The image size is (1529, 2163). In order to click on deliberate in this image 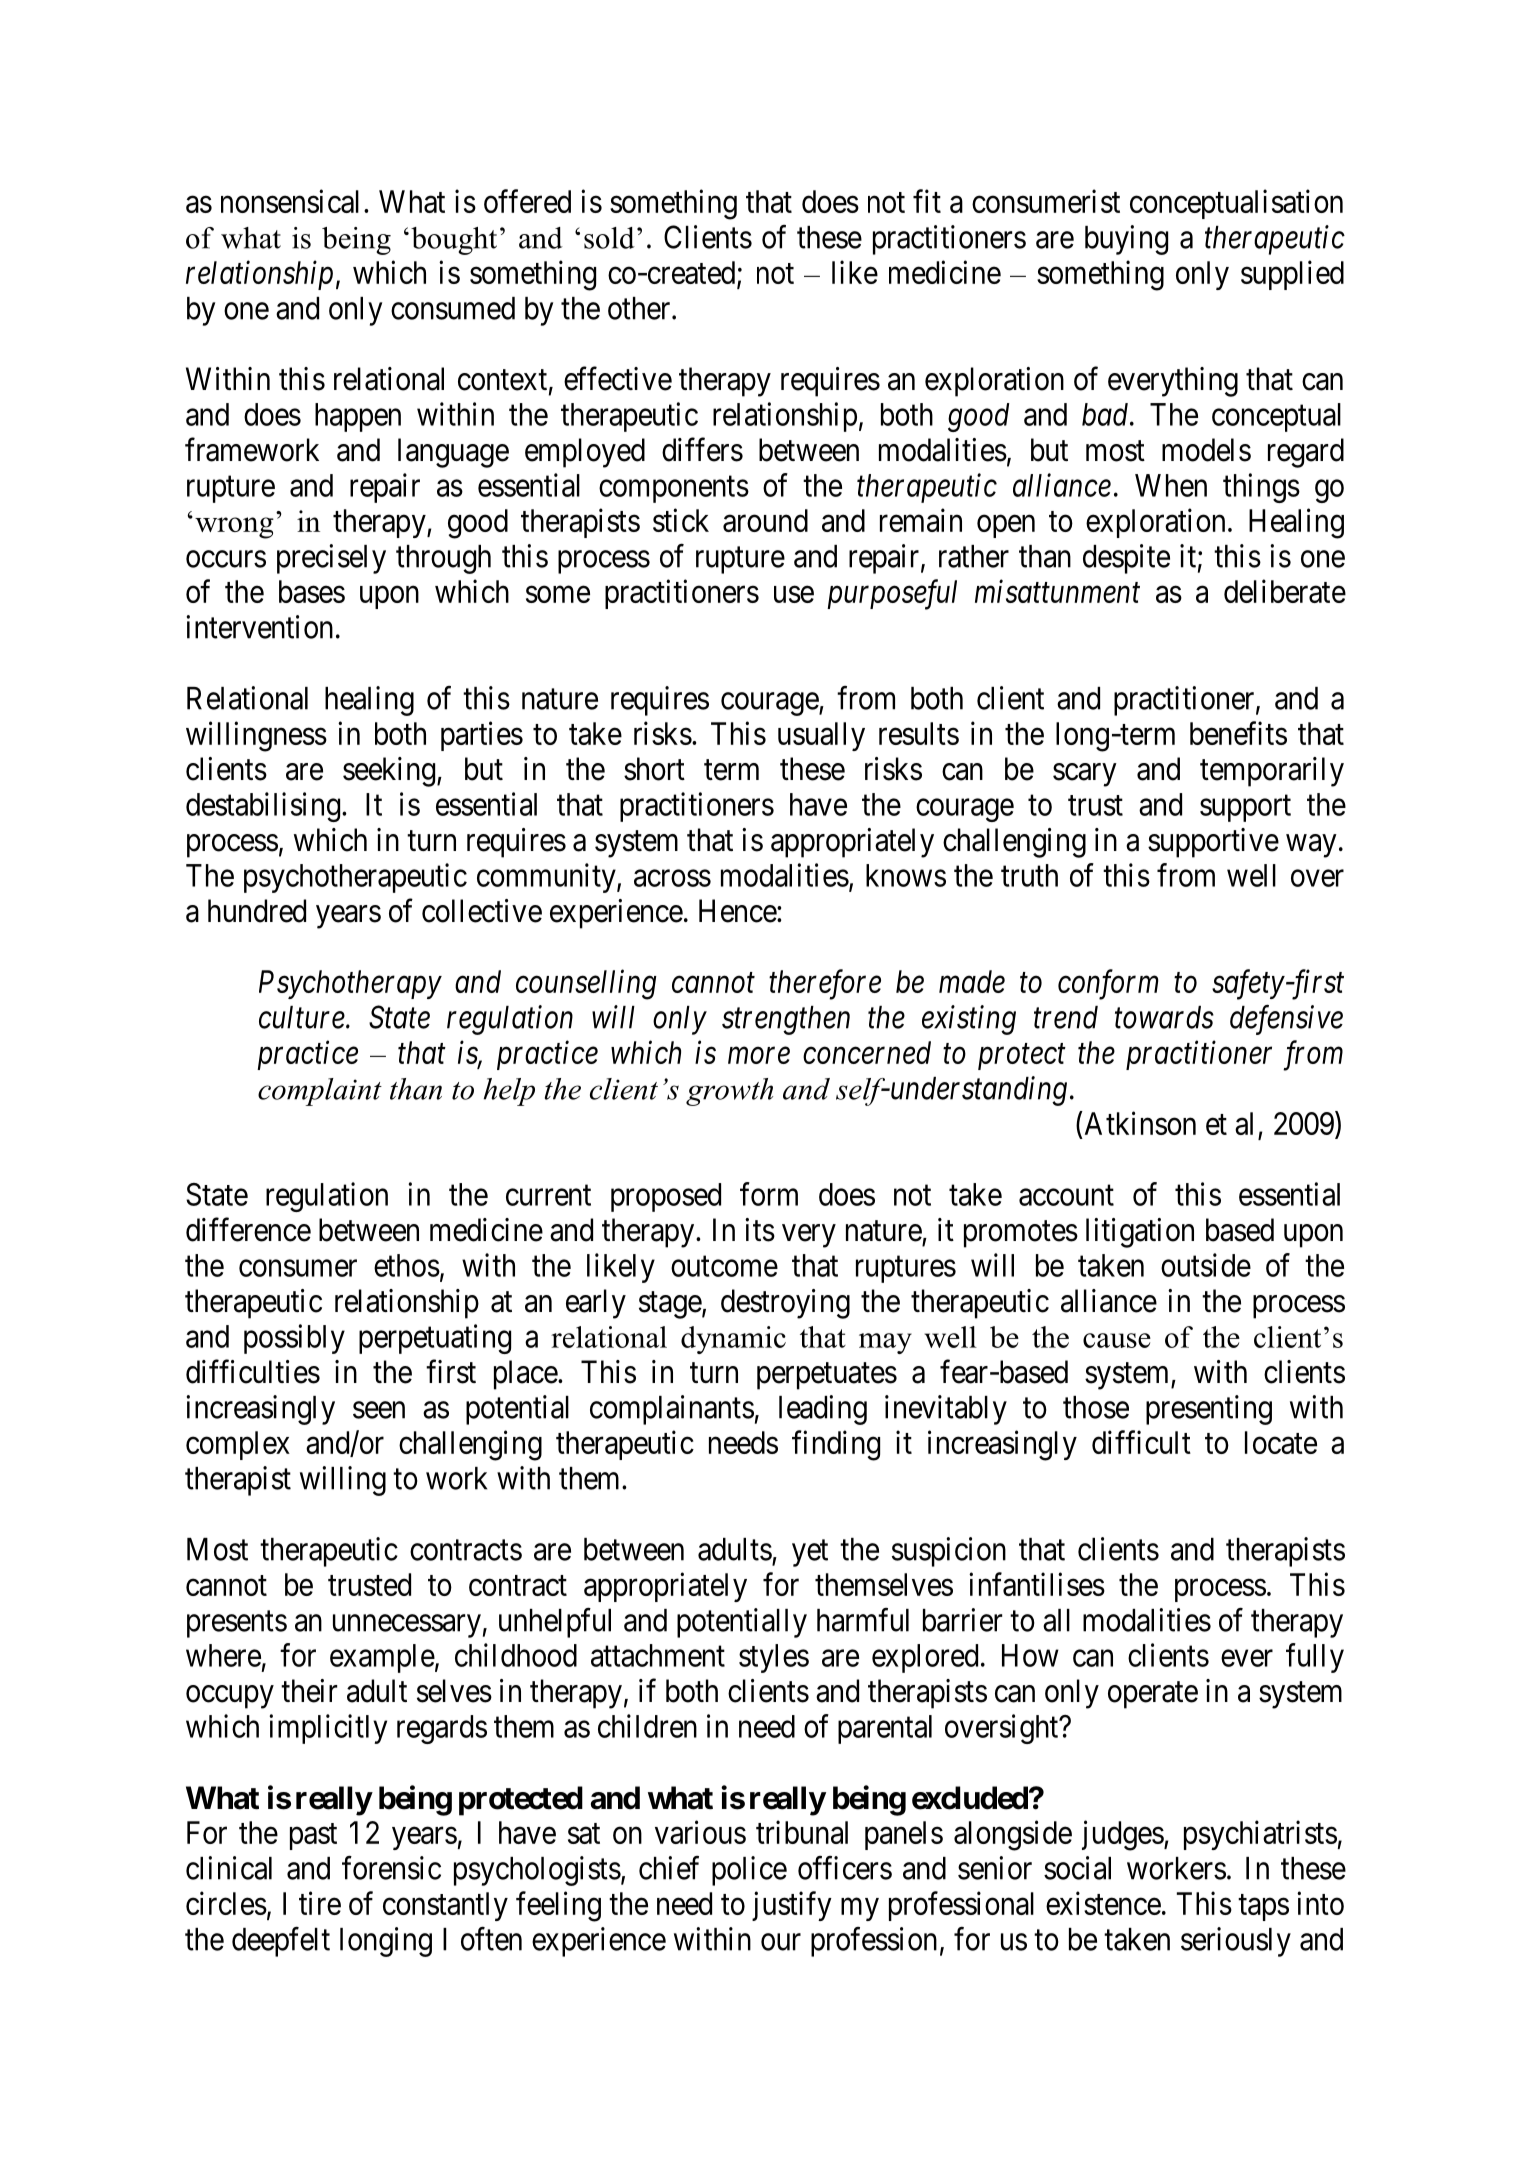, I will do `click(1285, 591)`.
